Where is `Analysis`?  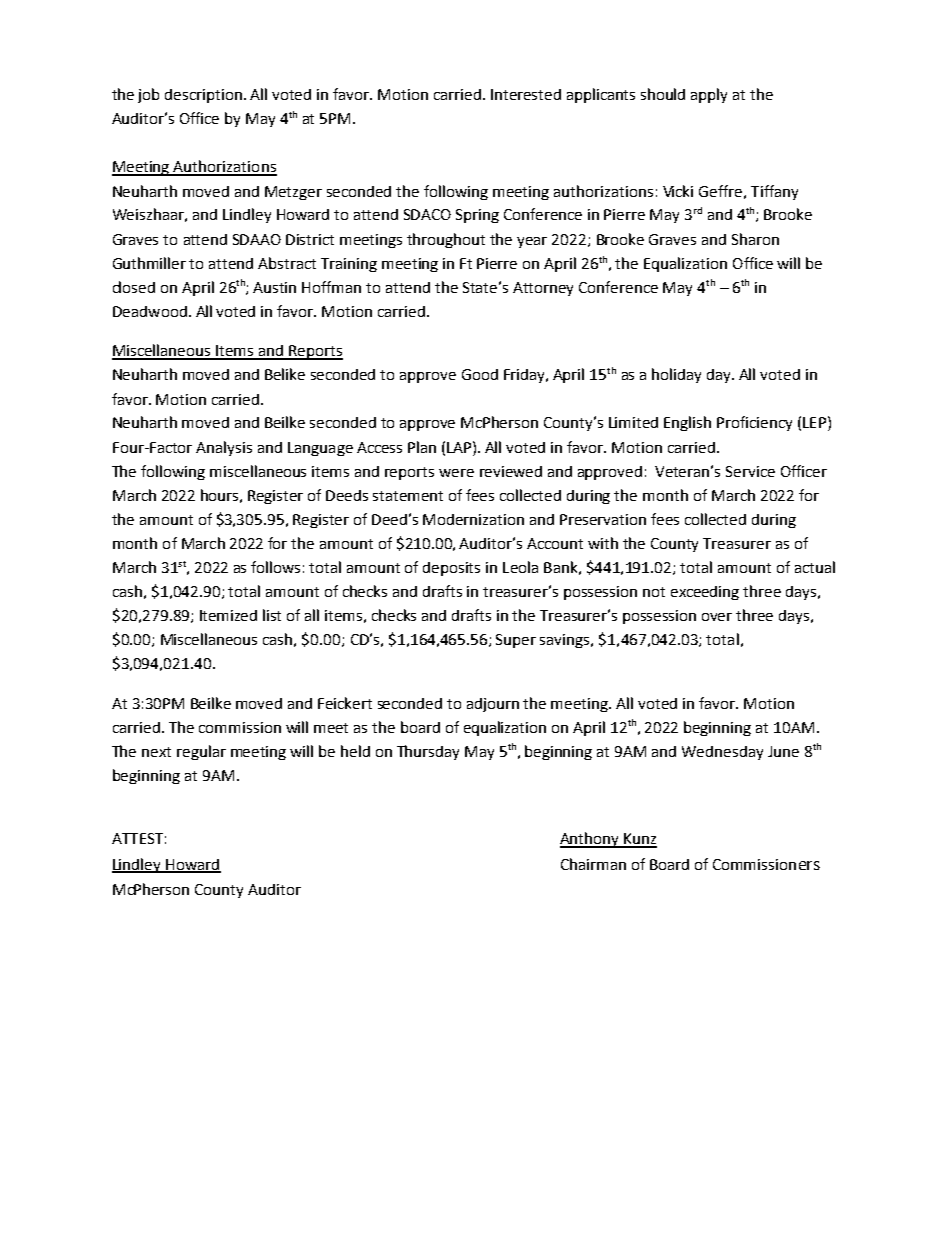 Analysis is located at coordinates (224, 448).
